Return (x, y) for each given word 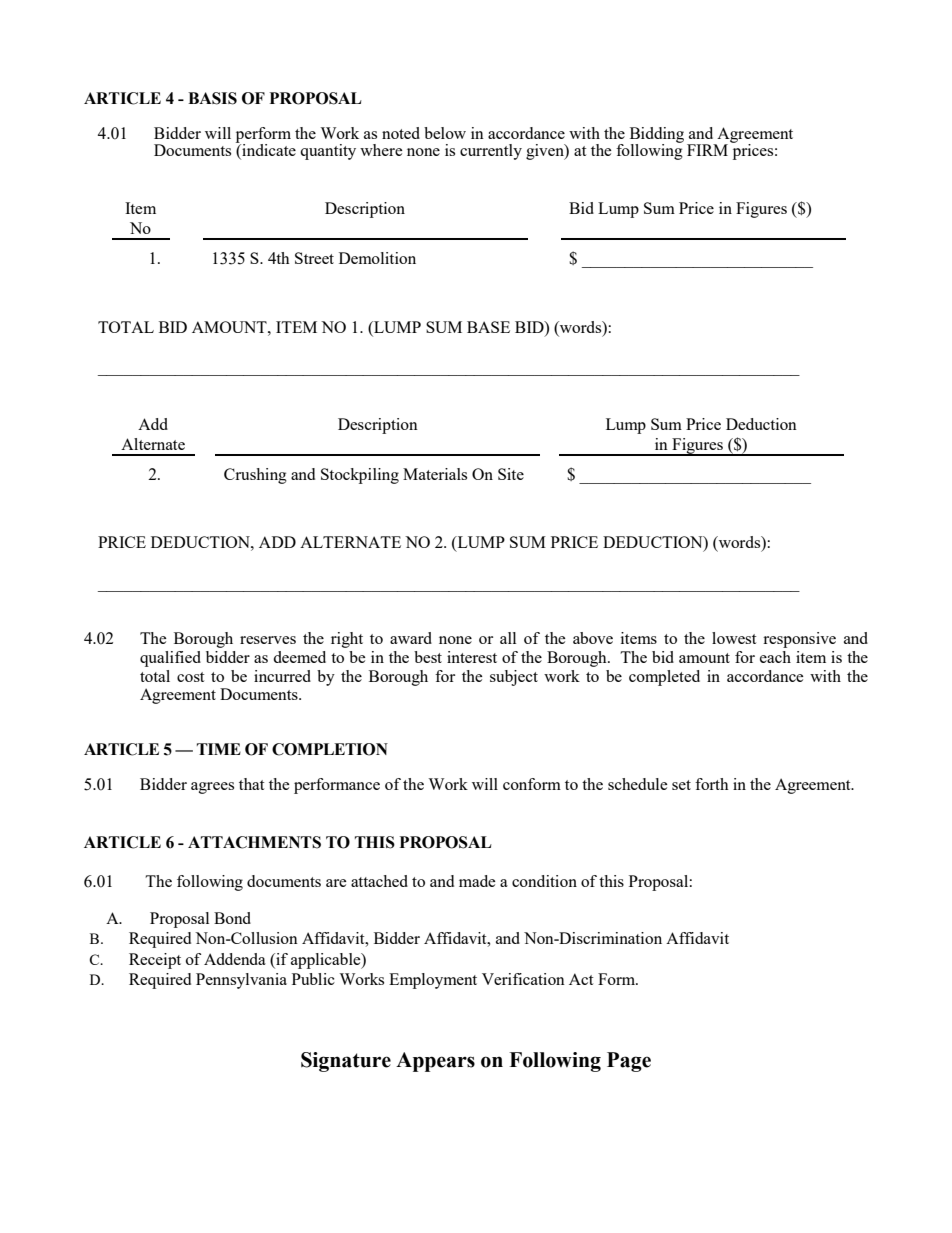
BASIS (212, 98)
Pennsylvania (241, 981)
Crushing (255, 476)
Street (314, 258)
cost (190, 677)
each (775, 657)
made (477, 881)
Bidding (657, 136)
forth (712, 784)
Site (511, 474)
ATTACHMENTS (254, 842)
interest (472, 657)
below (445, 133)
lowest (734, 638)
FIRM (707, 150)
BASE (488, 327)
